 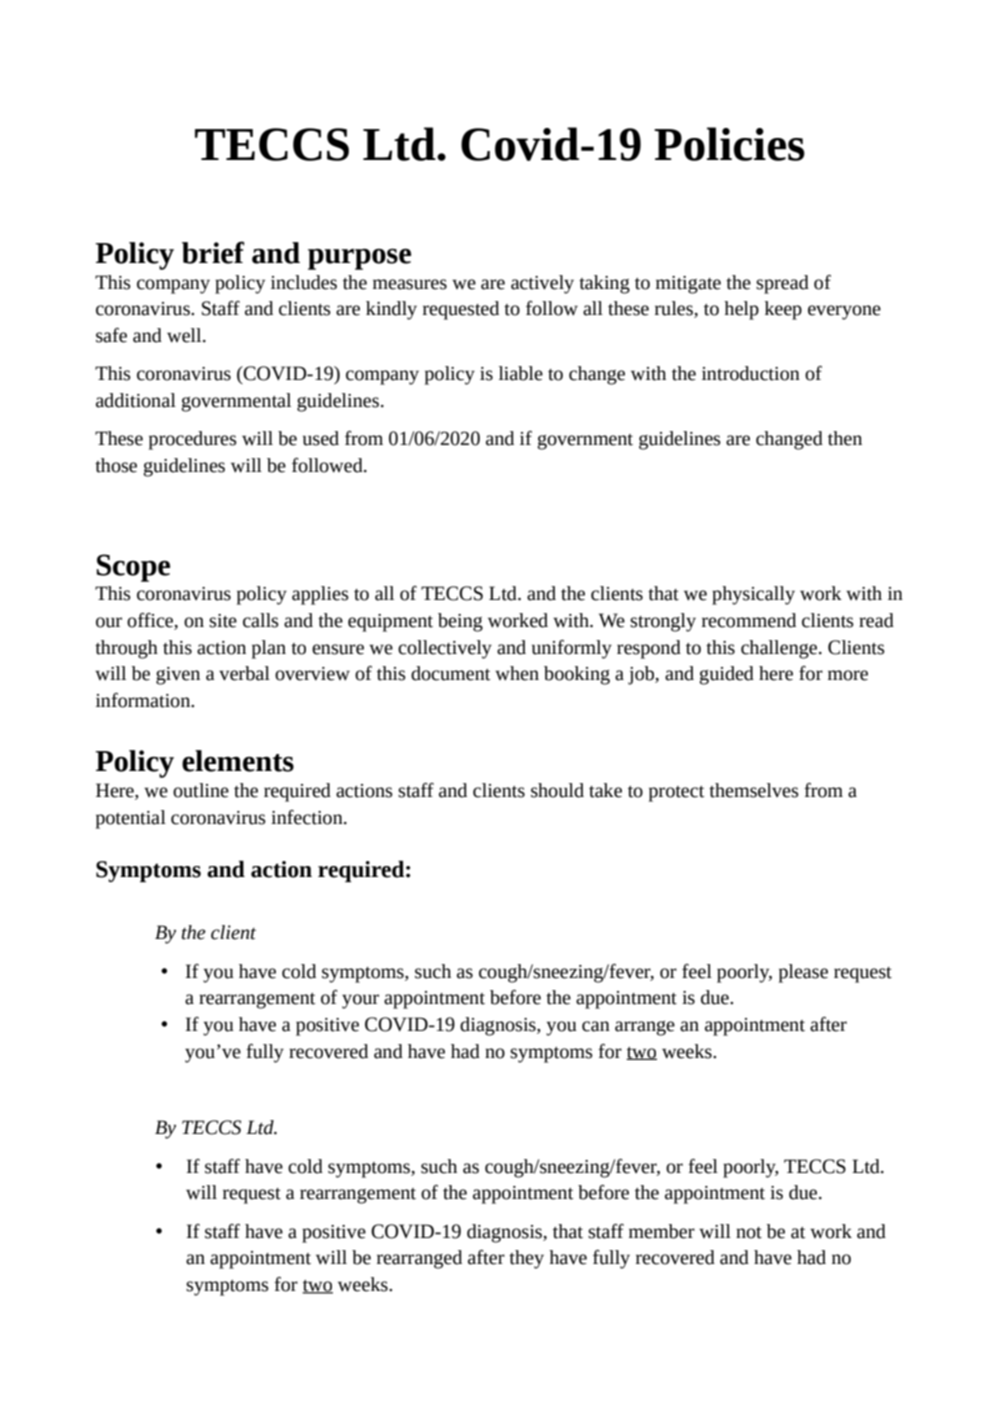 What do you see at coordinates (450, 673) in the screenshot?
I see `document` at bounding box center [450, 673].
